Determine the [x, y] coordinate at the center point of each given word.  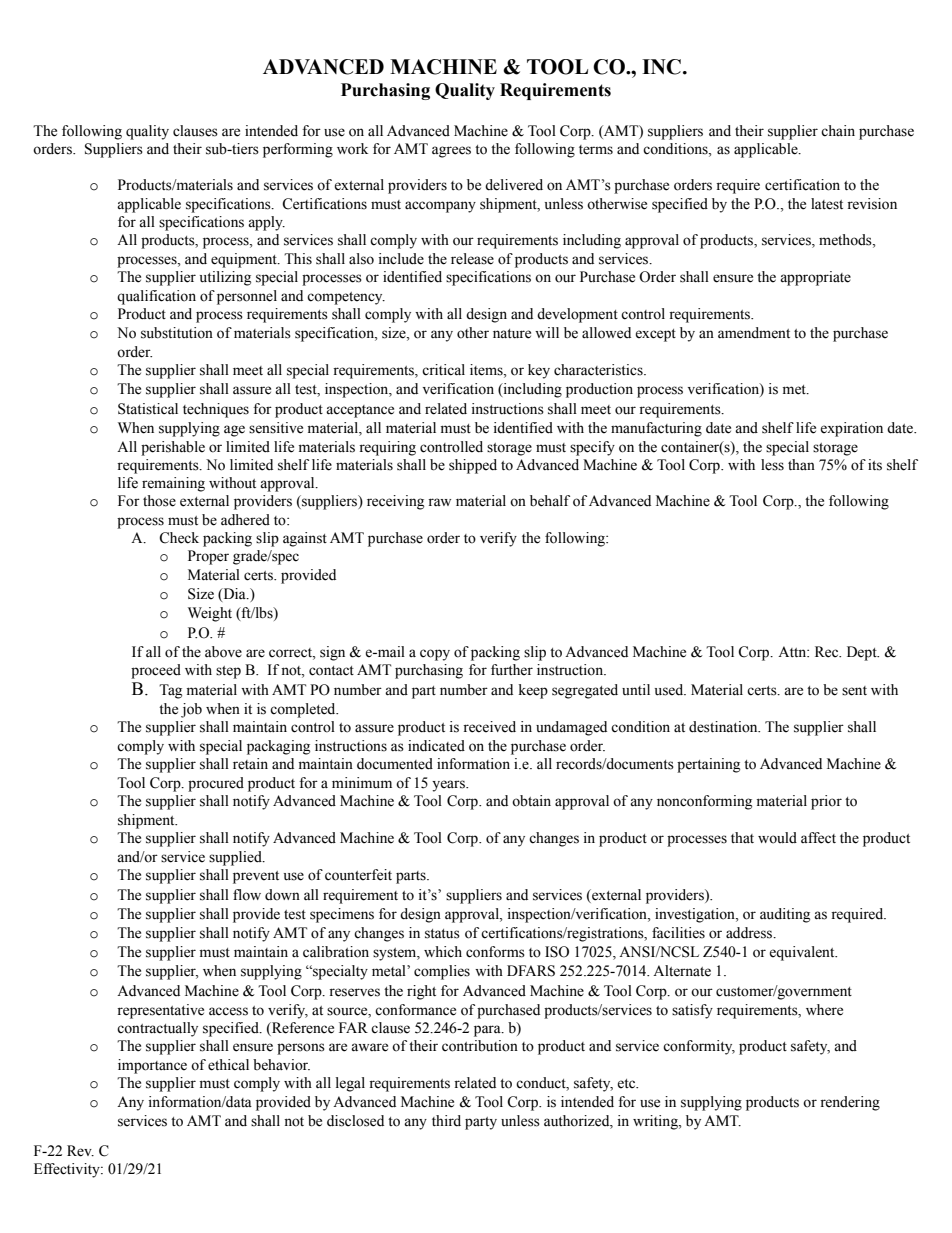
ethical [228, 1065]
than [801, 464]
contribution [480, 1046]
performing [298, 150]
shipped [473, 466]
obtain [531, 801]
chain [838, 131]
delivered [514, 185]
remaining [173, 484]
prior [826, 802]
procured [216, 784]
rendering [850, 1103]
